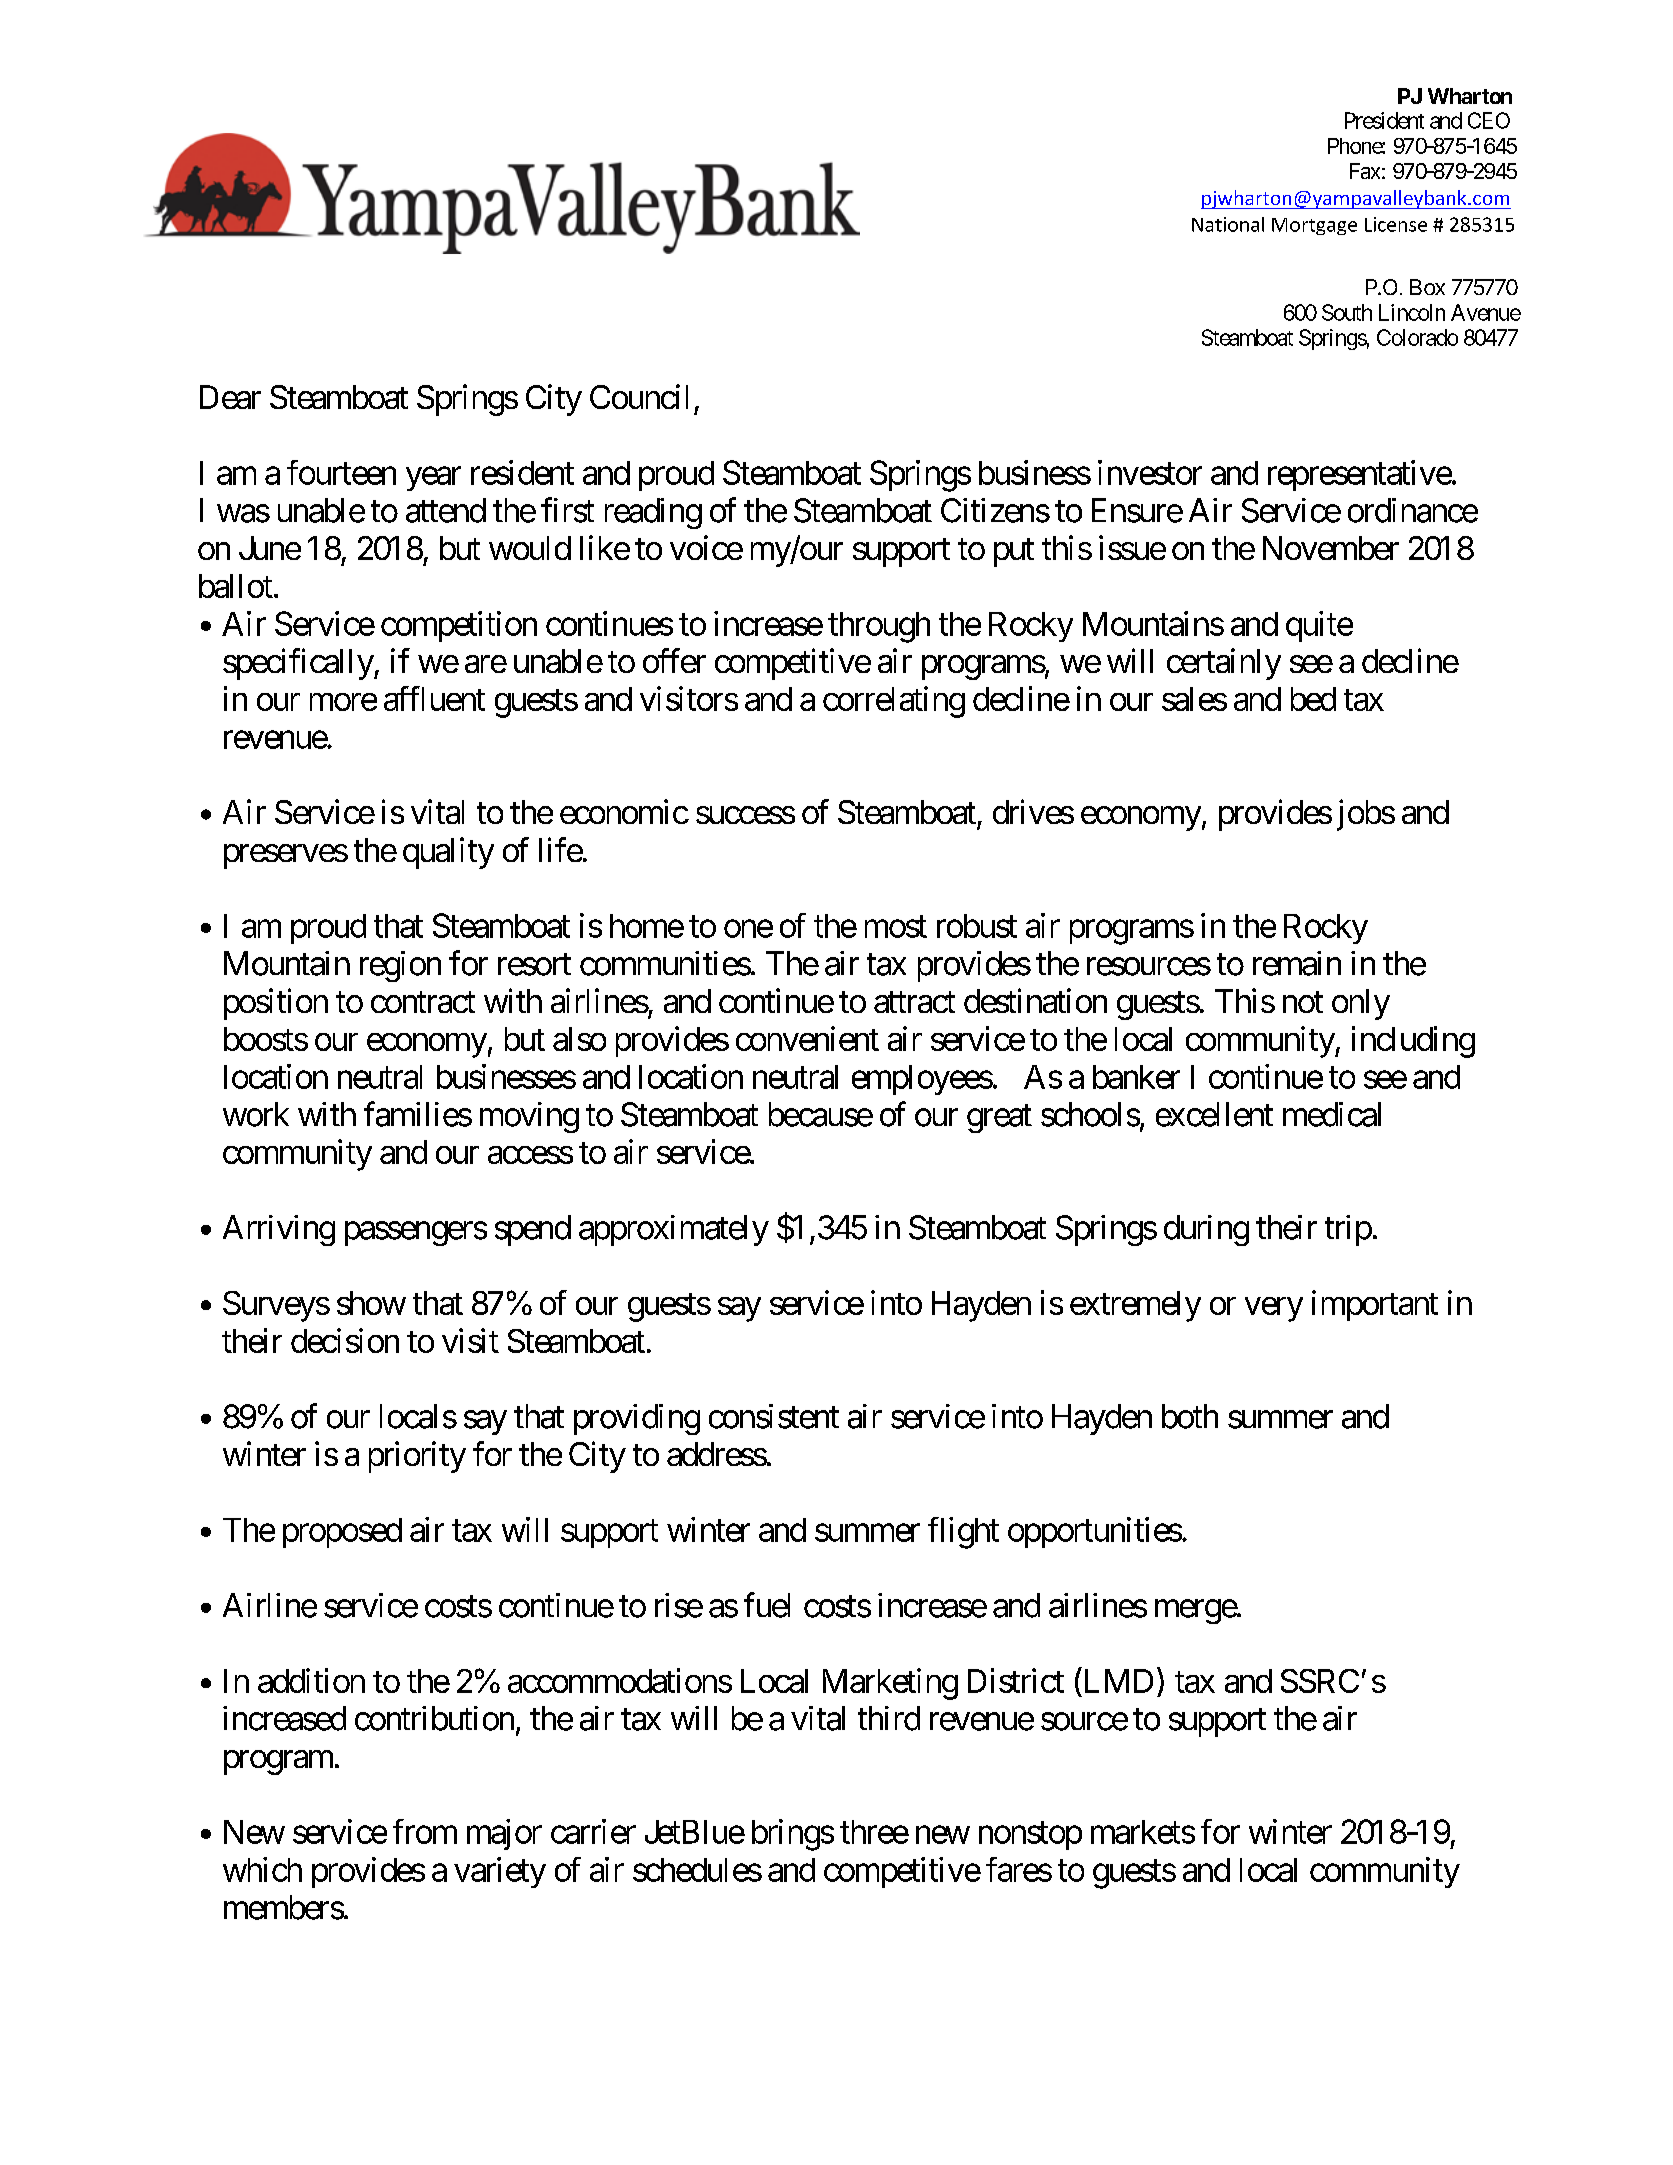 The width and height of the image is (1673, 2165). I want to click on District, so click(1016, 1680).
